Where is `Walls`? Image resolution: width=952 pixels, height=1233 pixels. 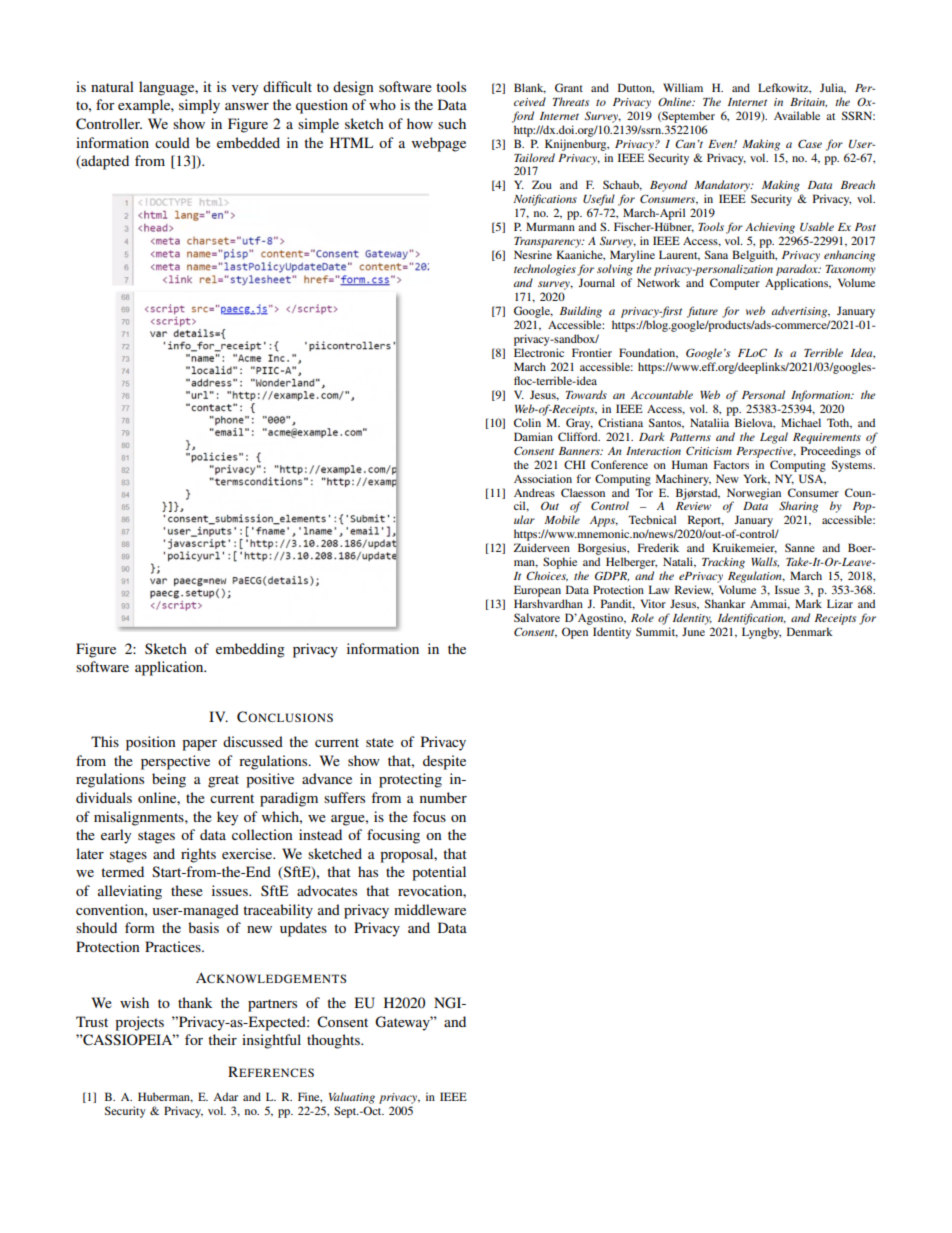 Walls is located at coordinates (765, 562).
